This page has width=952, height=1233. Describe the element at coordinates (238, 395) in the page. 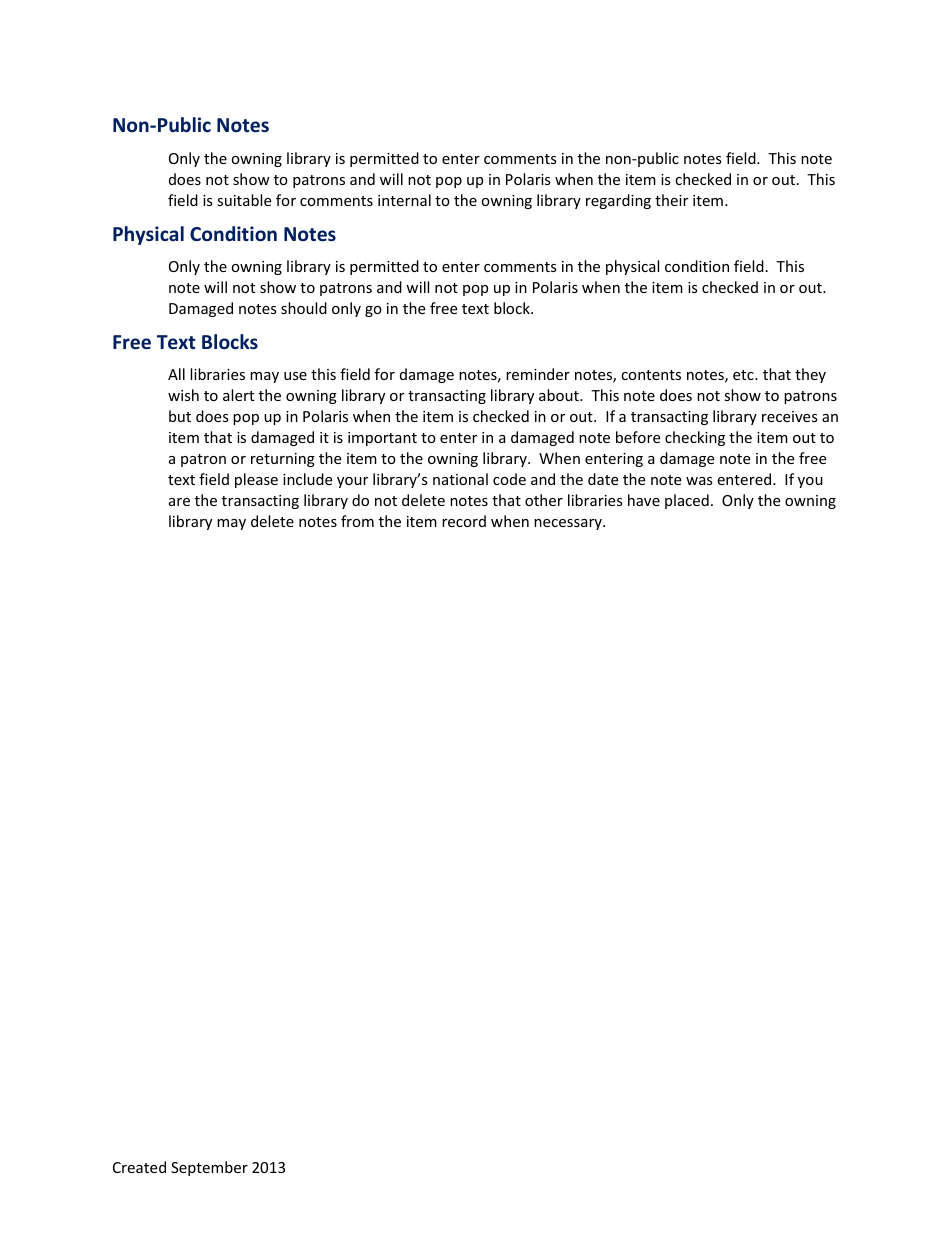

I see `alert` at that location.
